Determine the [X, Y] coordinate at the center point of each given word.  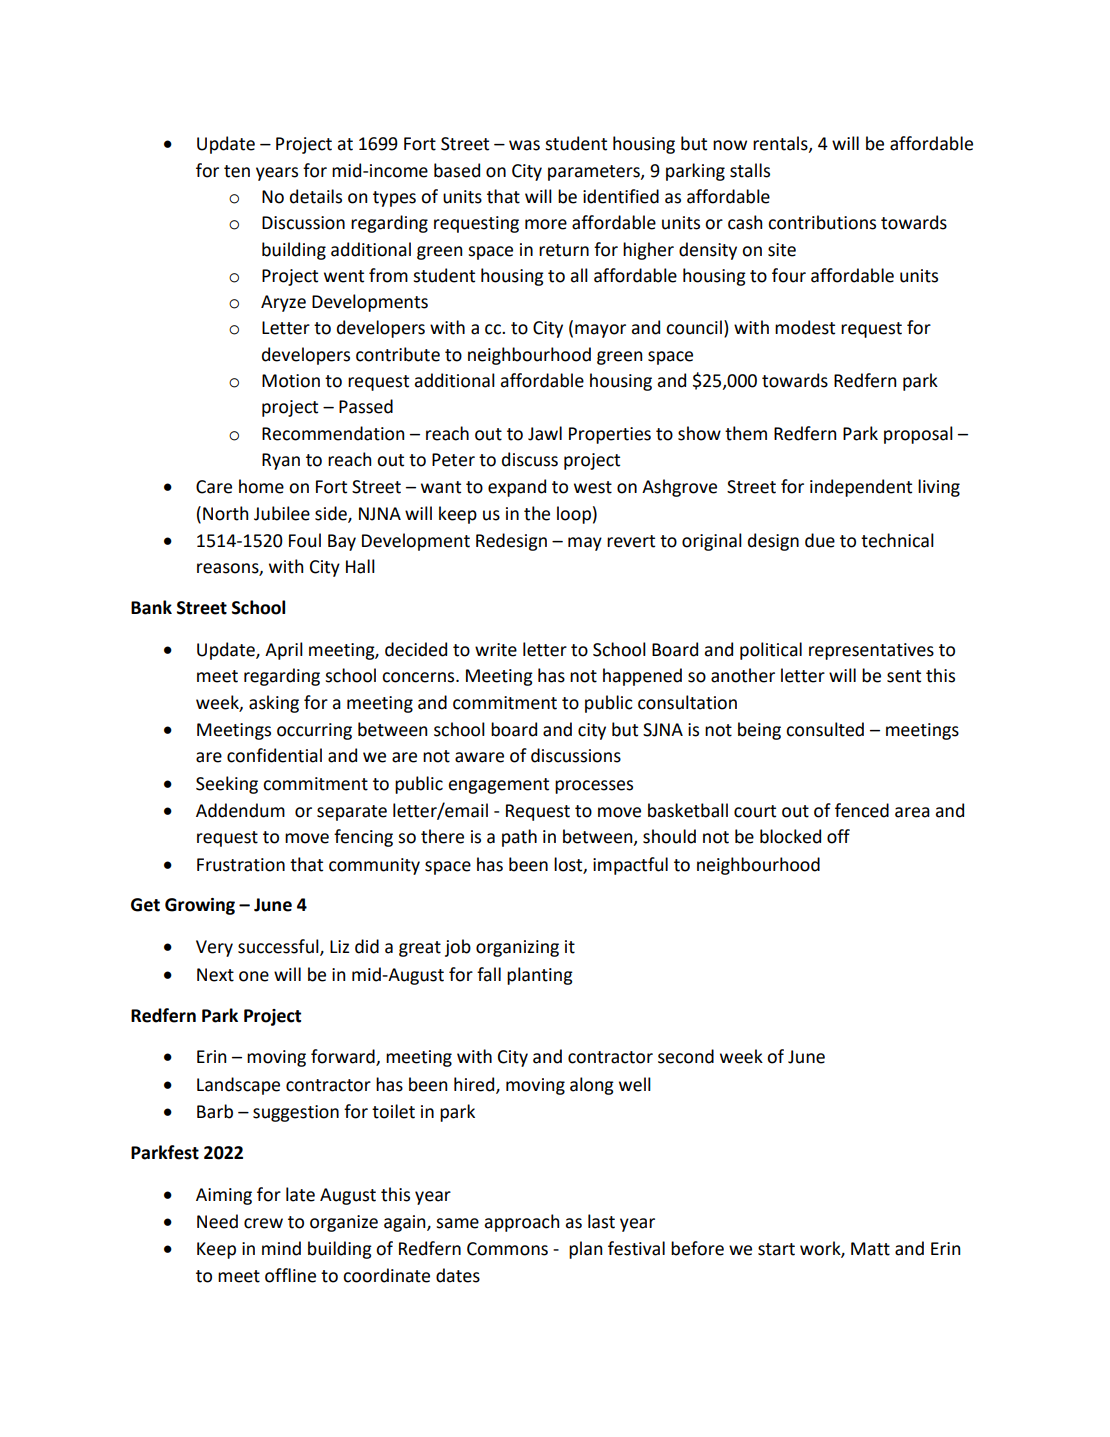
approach [522, 1223]
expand [517, 488]
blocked [790, 836]
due [820, 540]
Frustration [241, 865]
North [226, 513]
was [524, 145]
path [519, 838]
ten [237, 171]
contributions [822, 222]
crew [263, 1223]
